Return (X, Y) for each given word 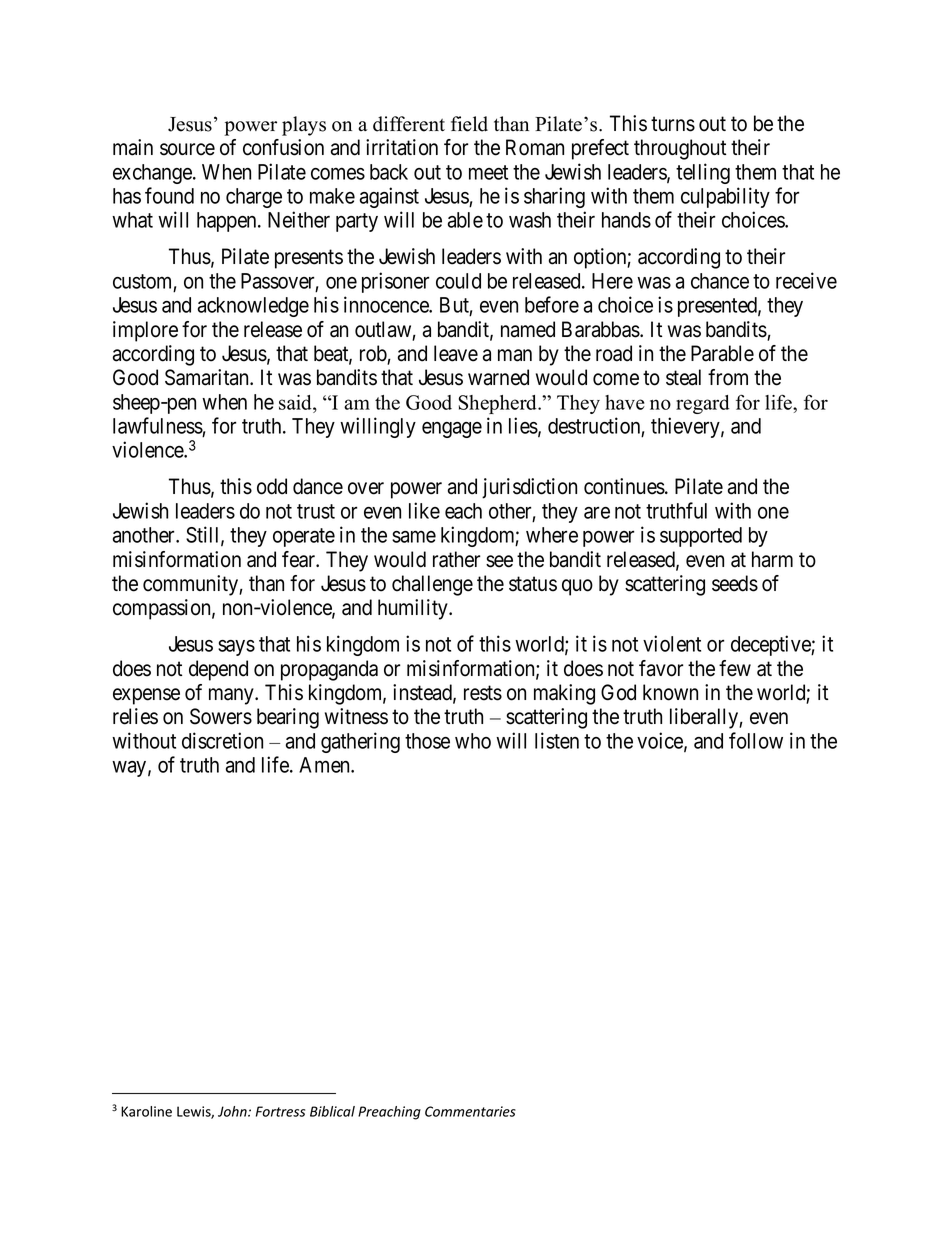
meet (488, 172)
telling (703, 173)
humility (414, 609)
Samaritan (208, 377)
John (233, 1111)
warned (498, 377)
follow (756, 740)
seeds (735, 583)
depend (218, 670)
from (728, 377)
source (187, 149)
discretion (222, 740)
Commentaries (470, 1111)
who (473, 741)
